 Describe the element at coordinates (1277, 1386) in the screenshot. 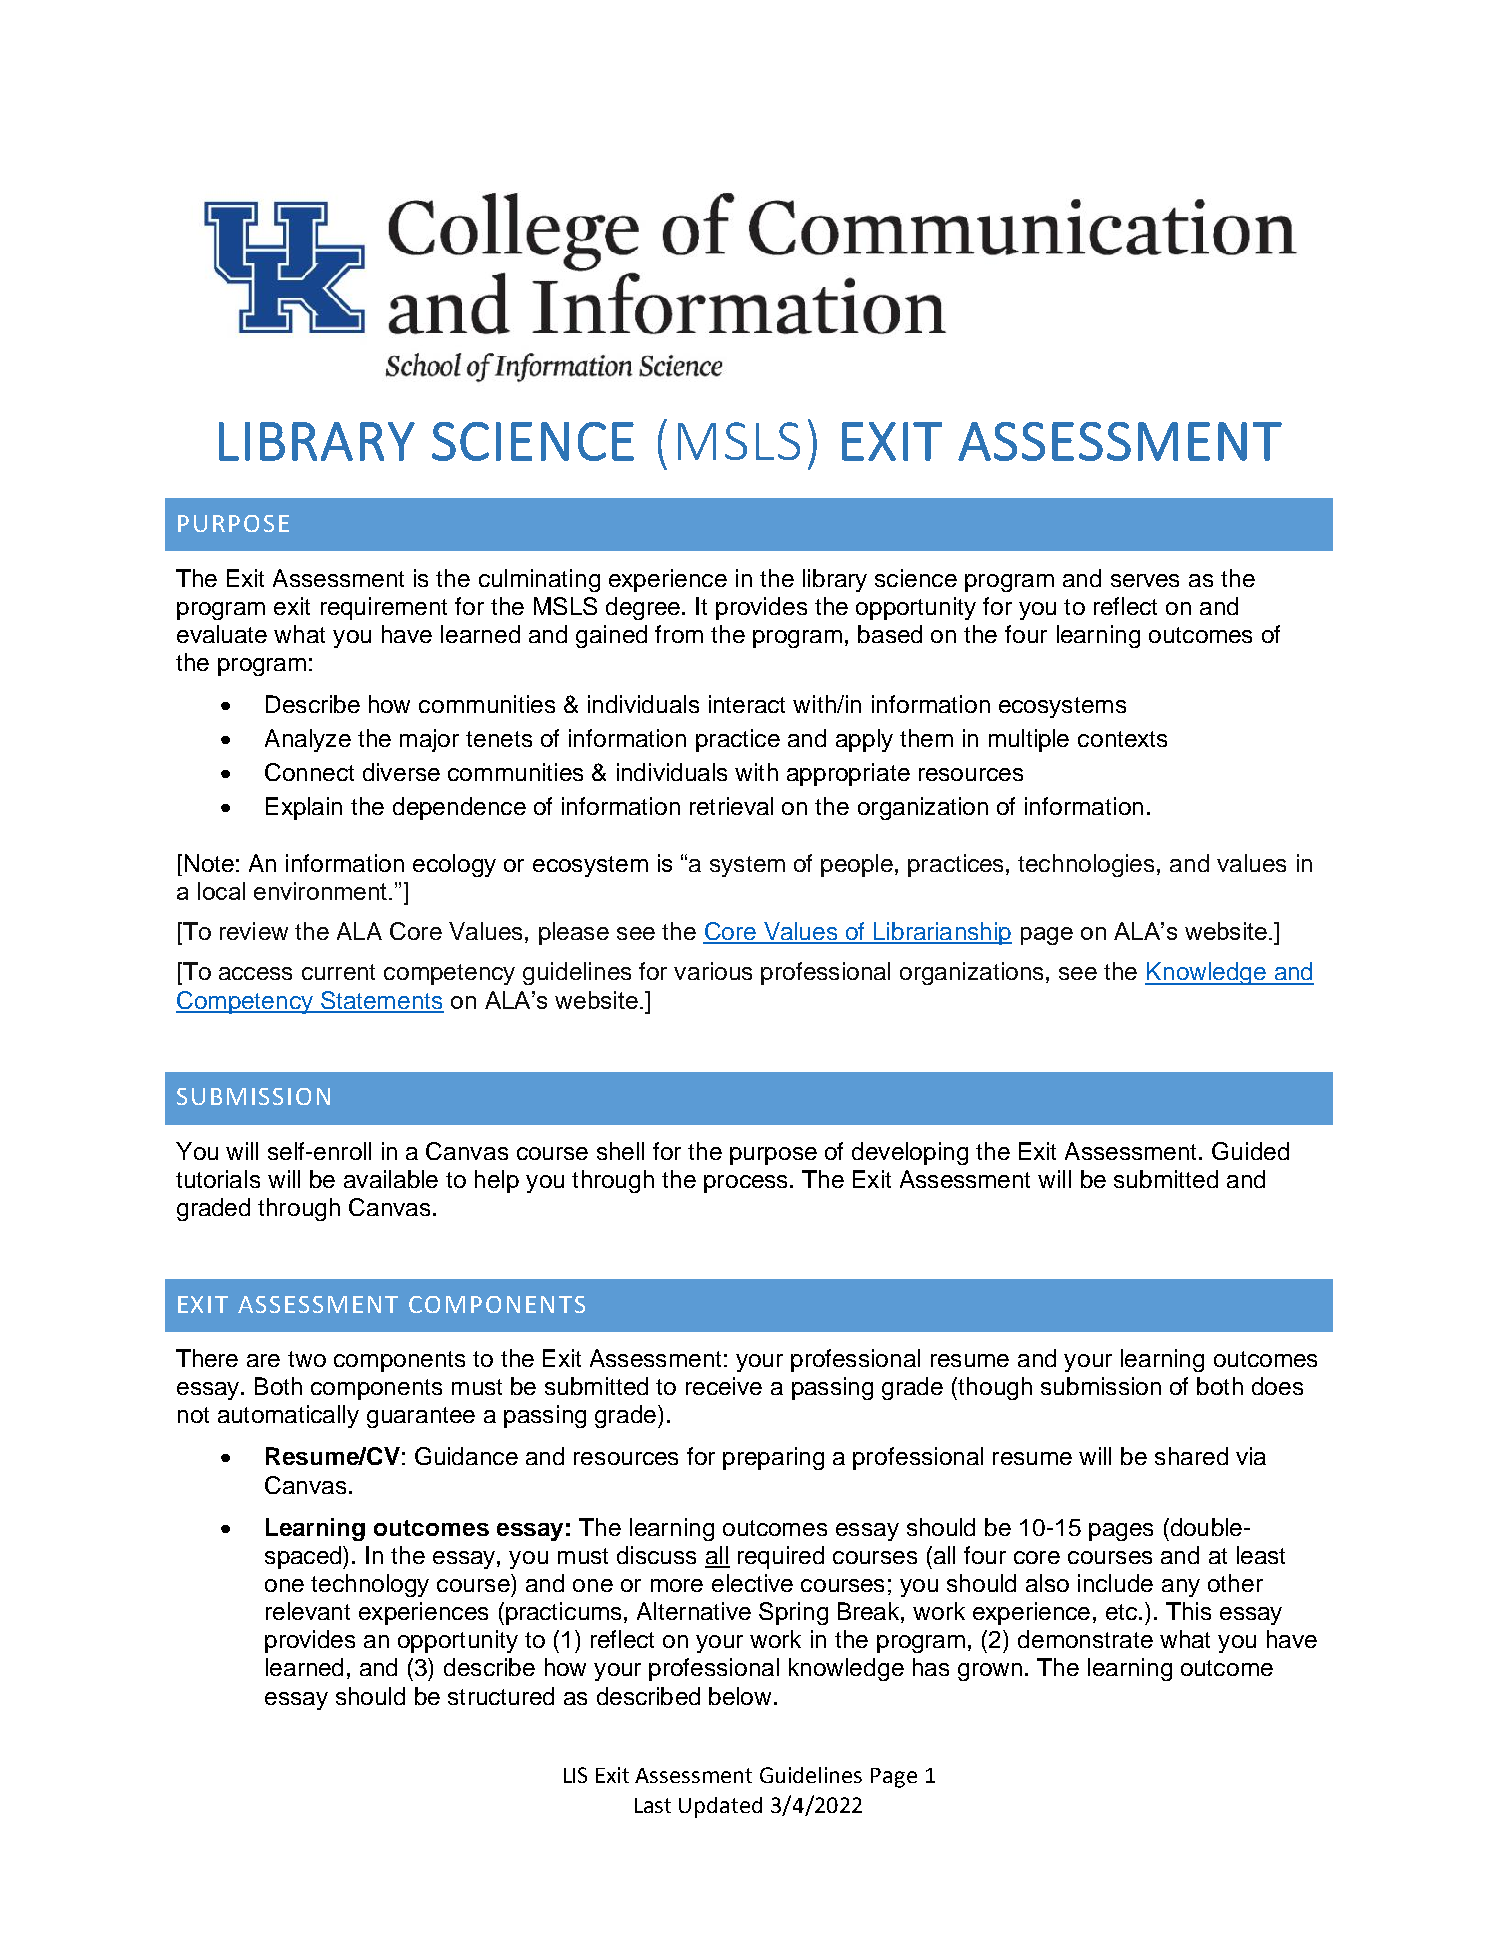

I see `does` at that location.
